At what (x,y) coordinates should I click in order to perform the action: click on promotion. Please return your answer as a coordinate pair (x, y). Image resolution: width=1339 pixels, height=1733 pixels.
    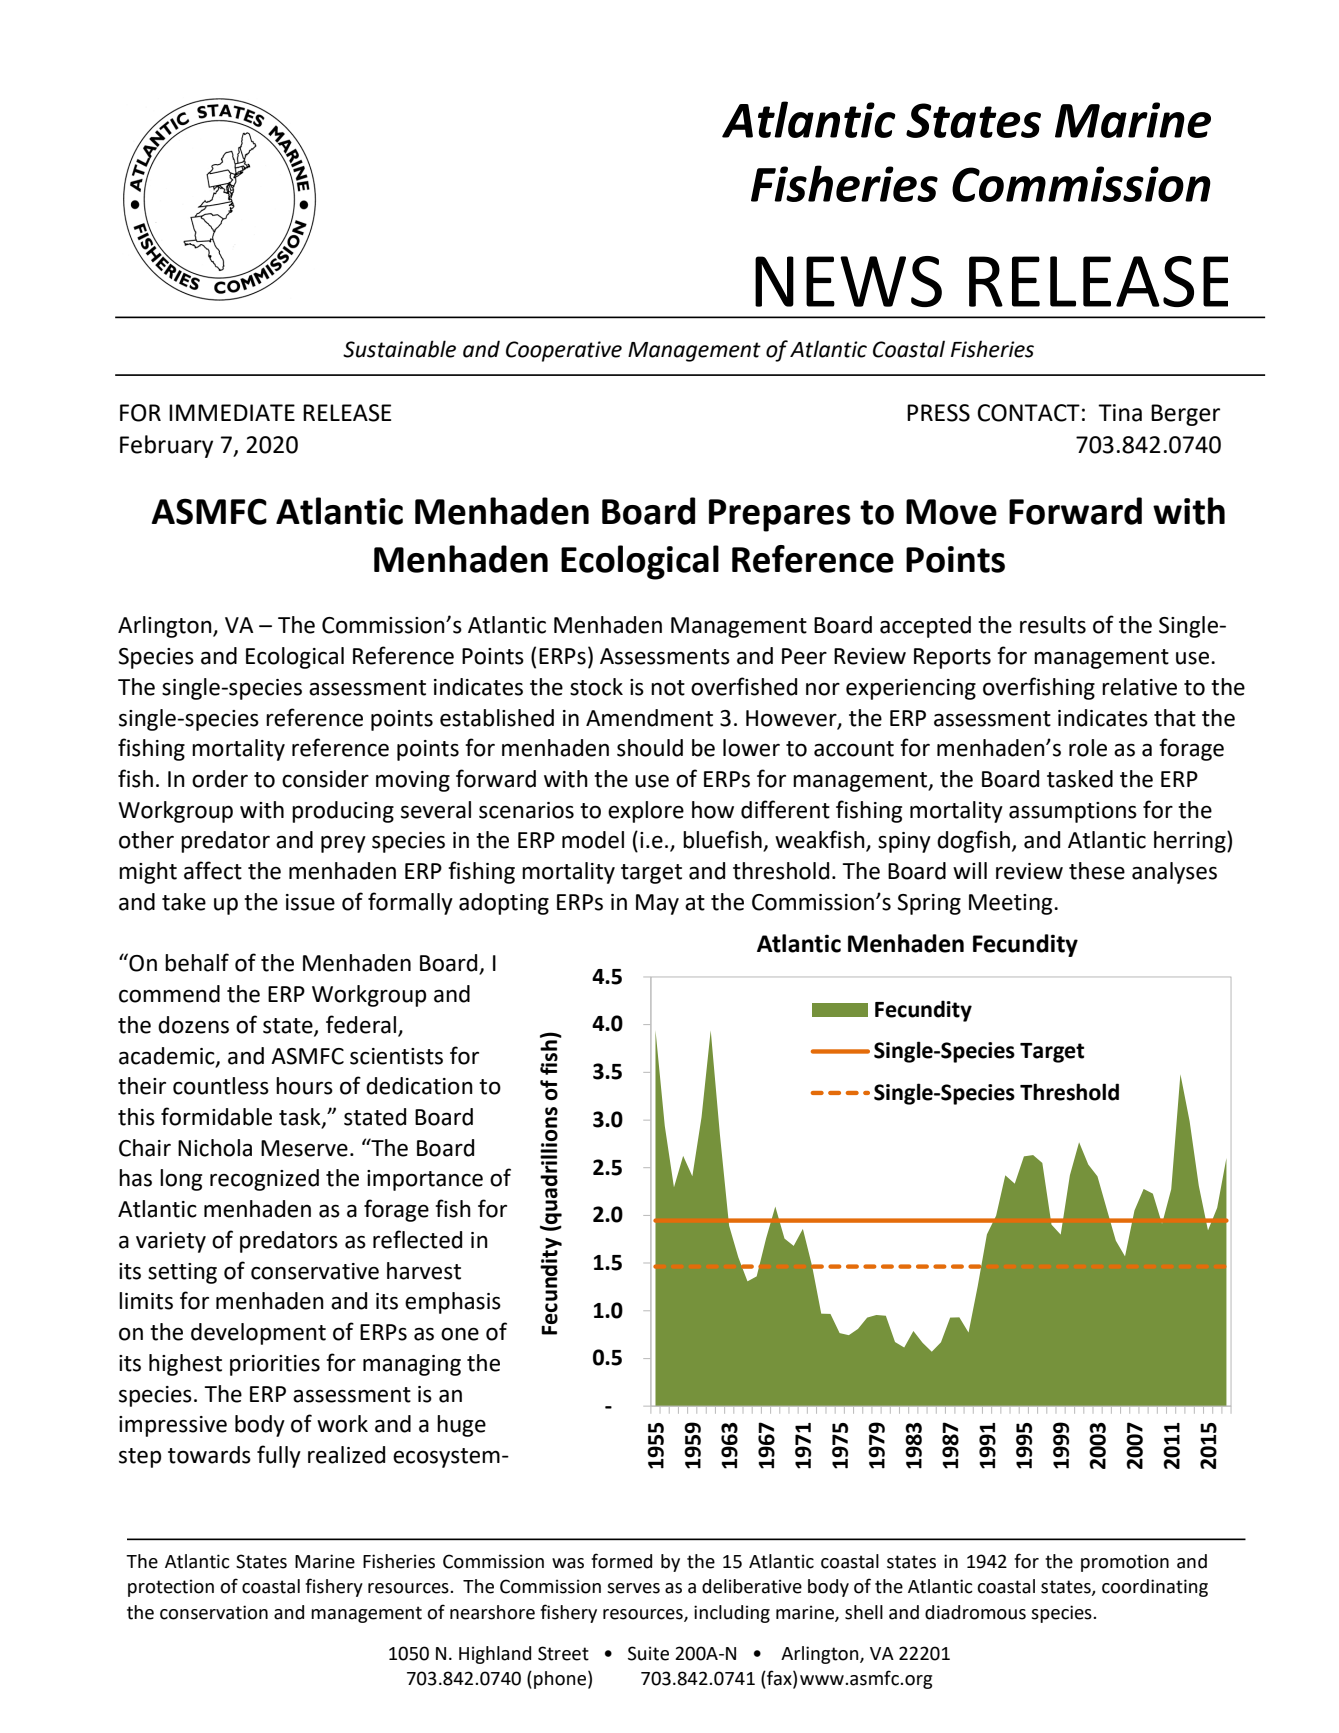
    Looking at the image, I should click on (1125, 1563).
